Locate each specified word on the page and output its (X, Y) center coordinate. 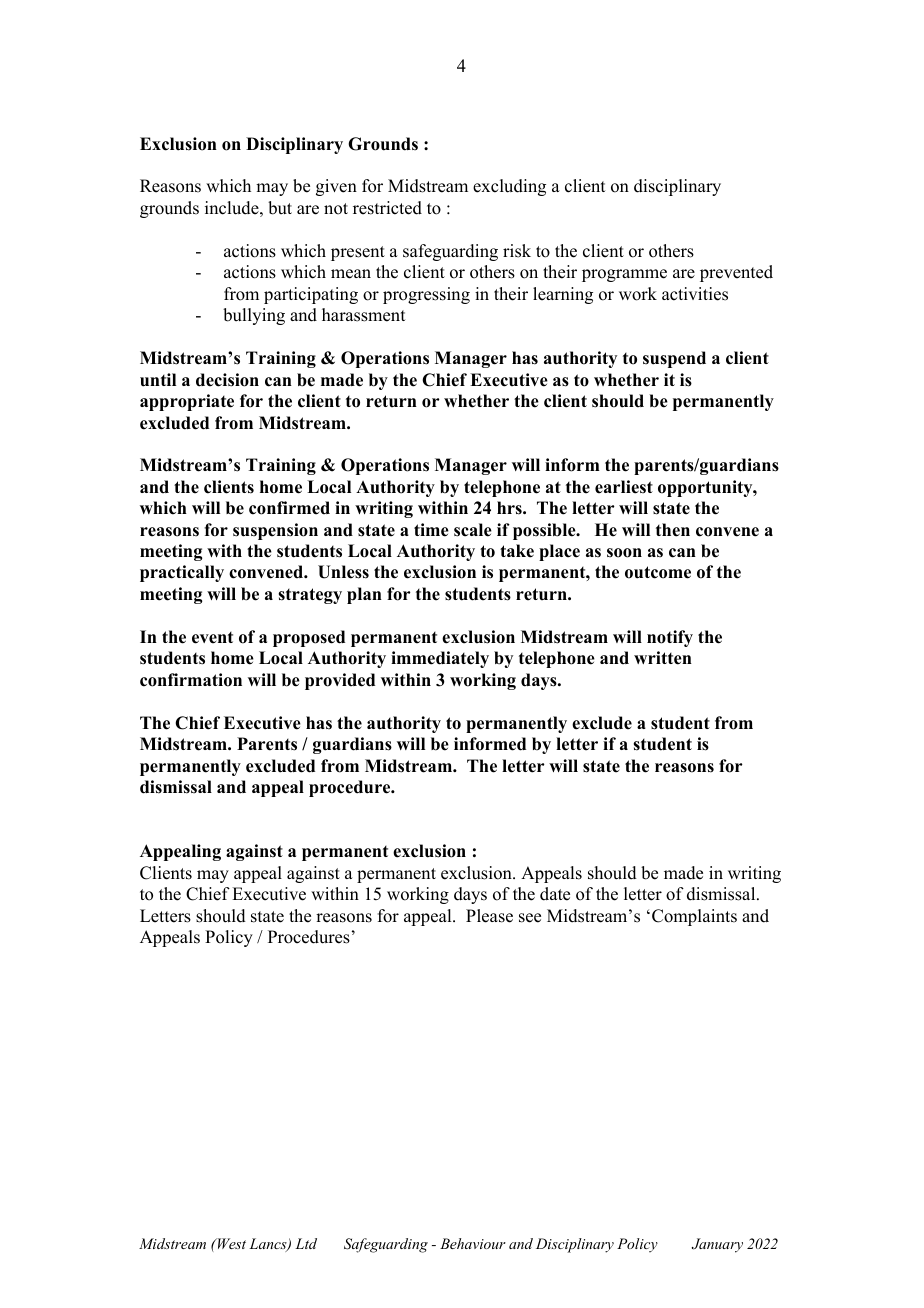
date (555, 894)
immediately (440, 659)
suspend (674, 359)
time (431, 530)
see (530, 918)
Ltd (306, 1243)
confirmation (191, 680)
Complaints (694, 917)
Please (489, 916)
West (230, 1243)
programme (624, 275)
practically (182, 573)
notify (670, 638)
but (280, 208)
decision (227, 380)
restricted (387, 208)
